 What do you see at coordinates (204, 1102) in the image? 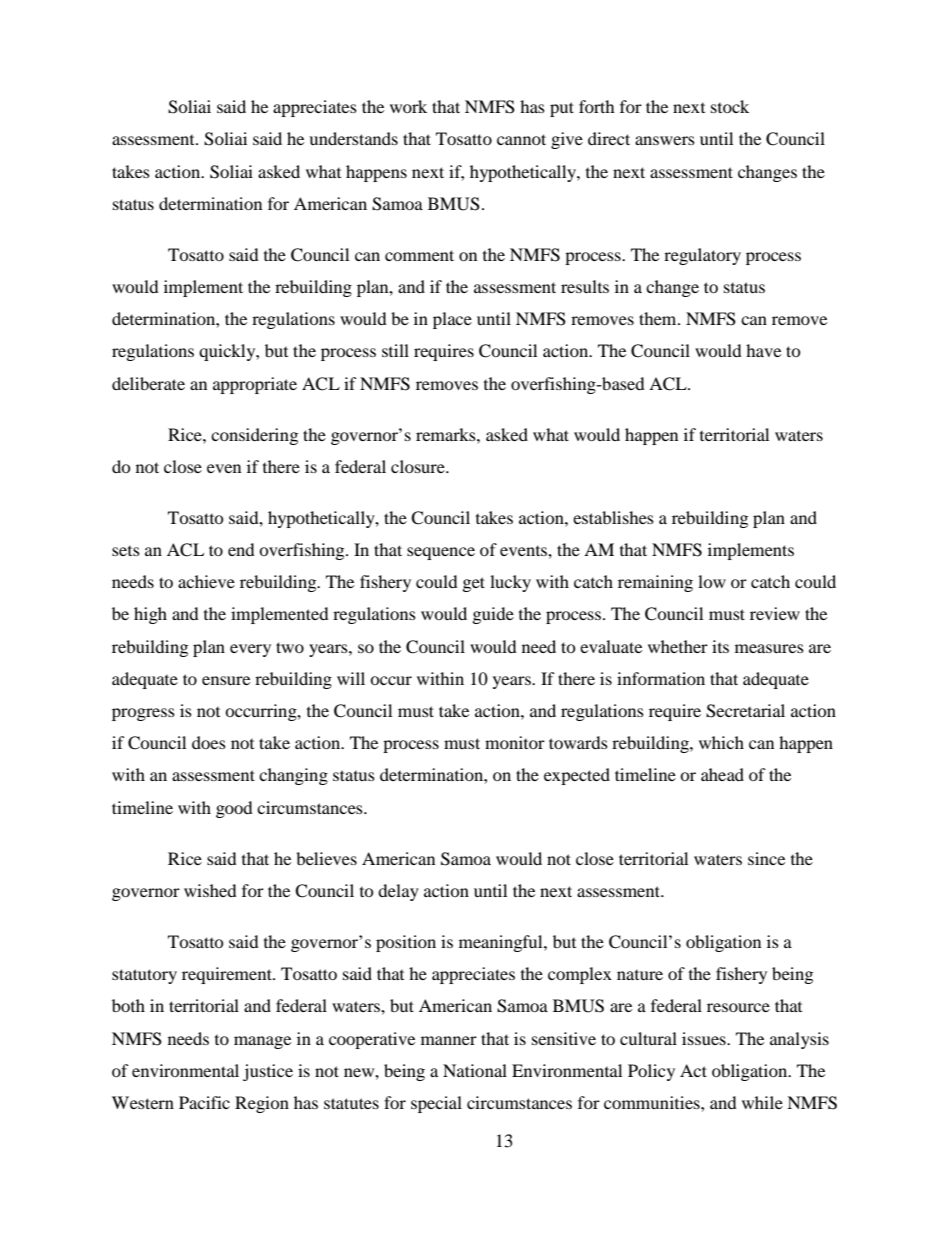
I see `Pacific` at bounding box center [204, 1102].
